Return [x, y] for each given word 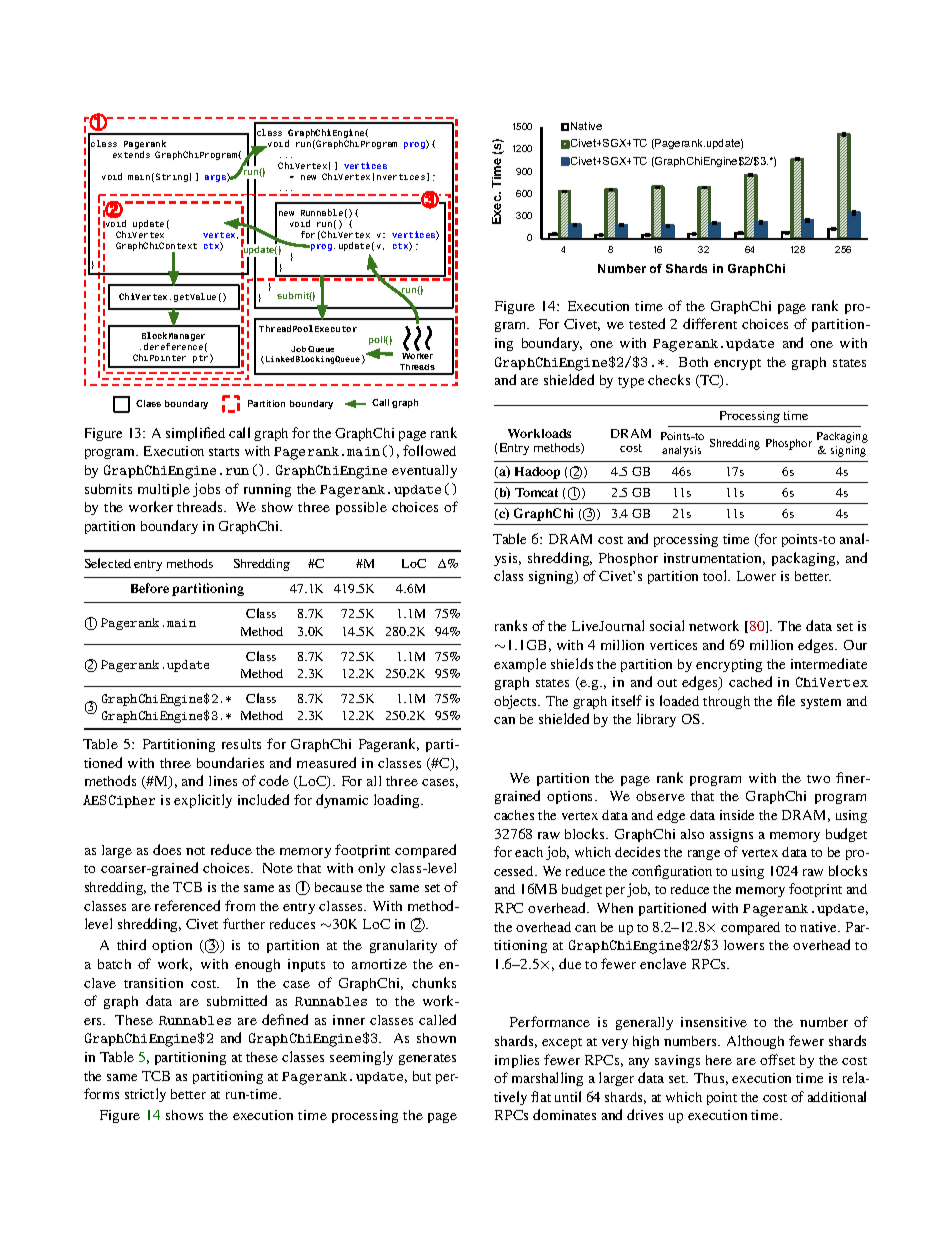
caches [514, 815]
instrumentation [714, 559]
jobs [206, 490]
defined [285, 1019]
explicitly [203, 801]
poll [378, 340]
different [710, 323]
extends [131, 154]
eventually [424, 471]
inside [737, 815]
